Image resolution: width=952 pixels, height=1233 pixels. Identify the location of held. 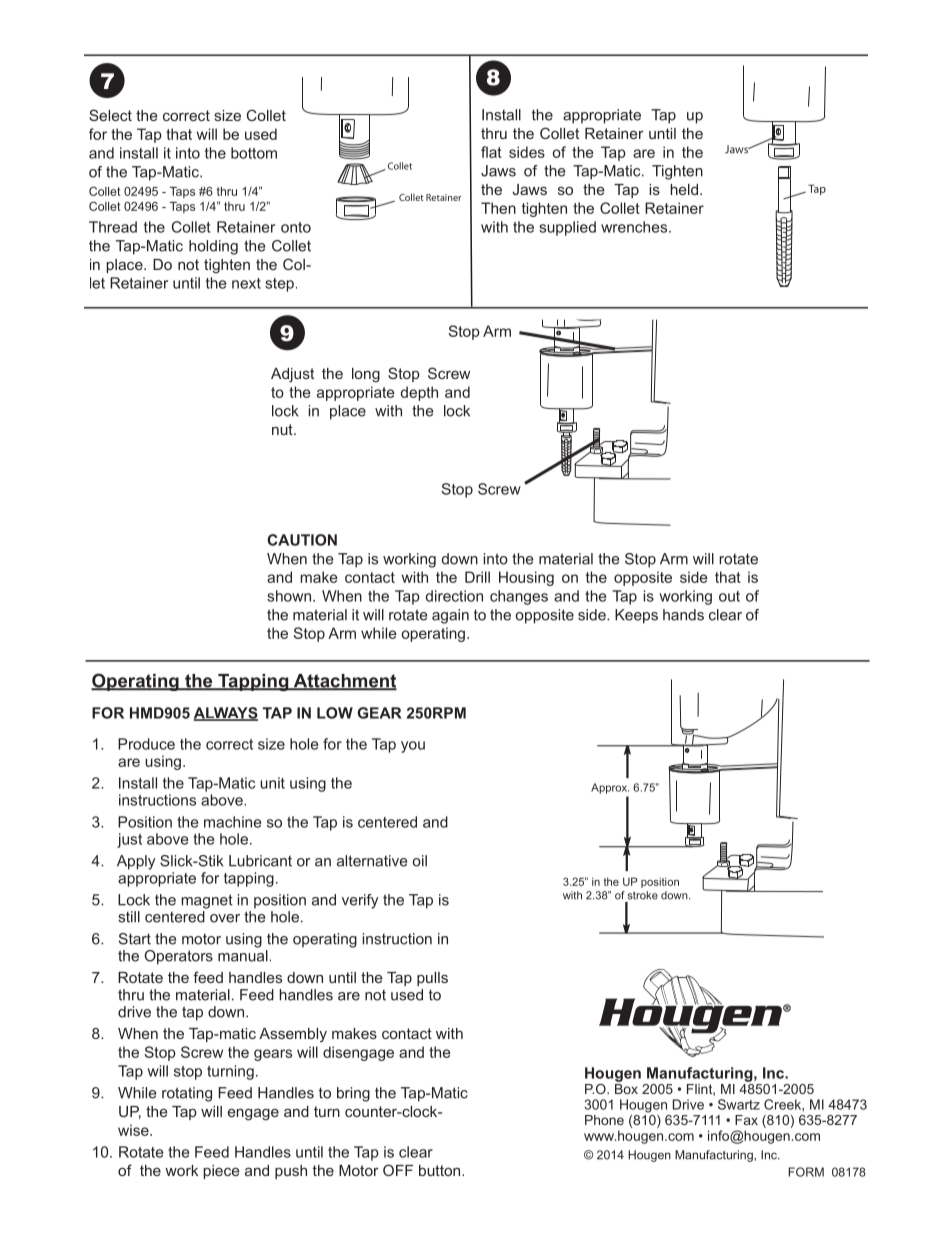
(684, 189).
